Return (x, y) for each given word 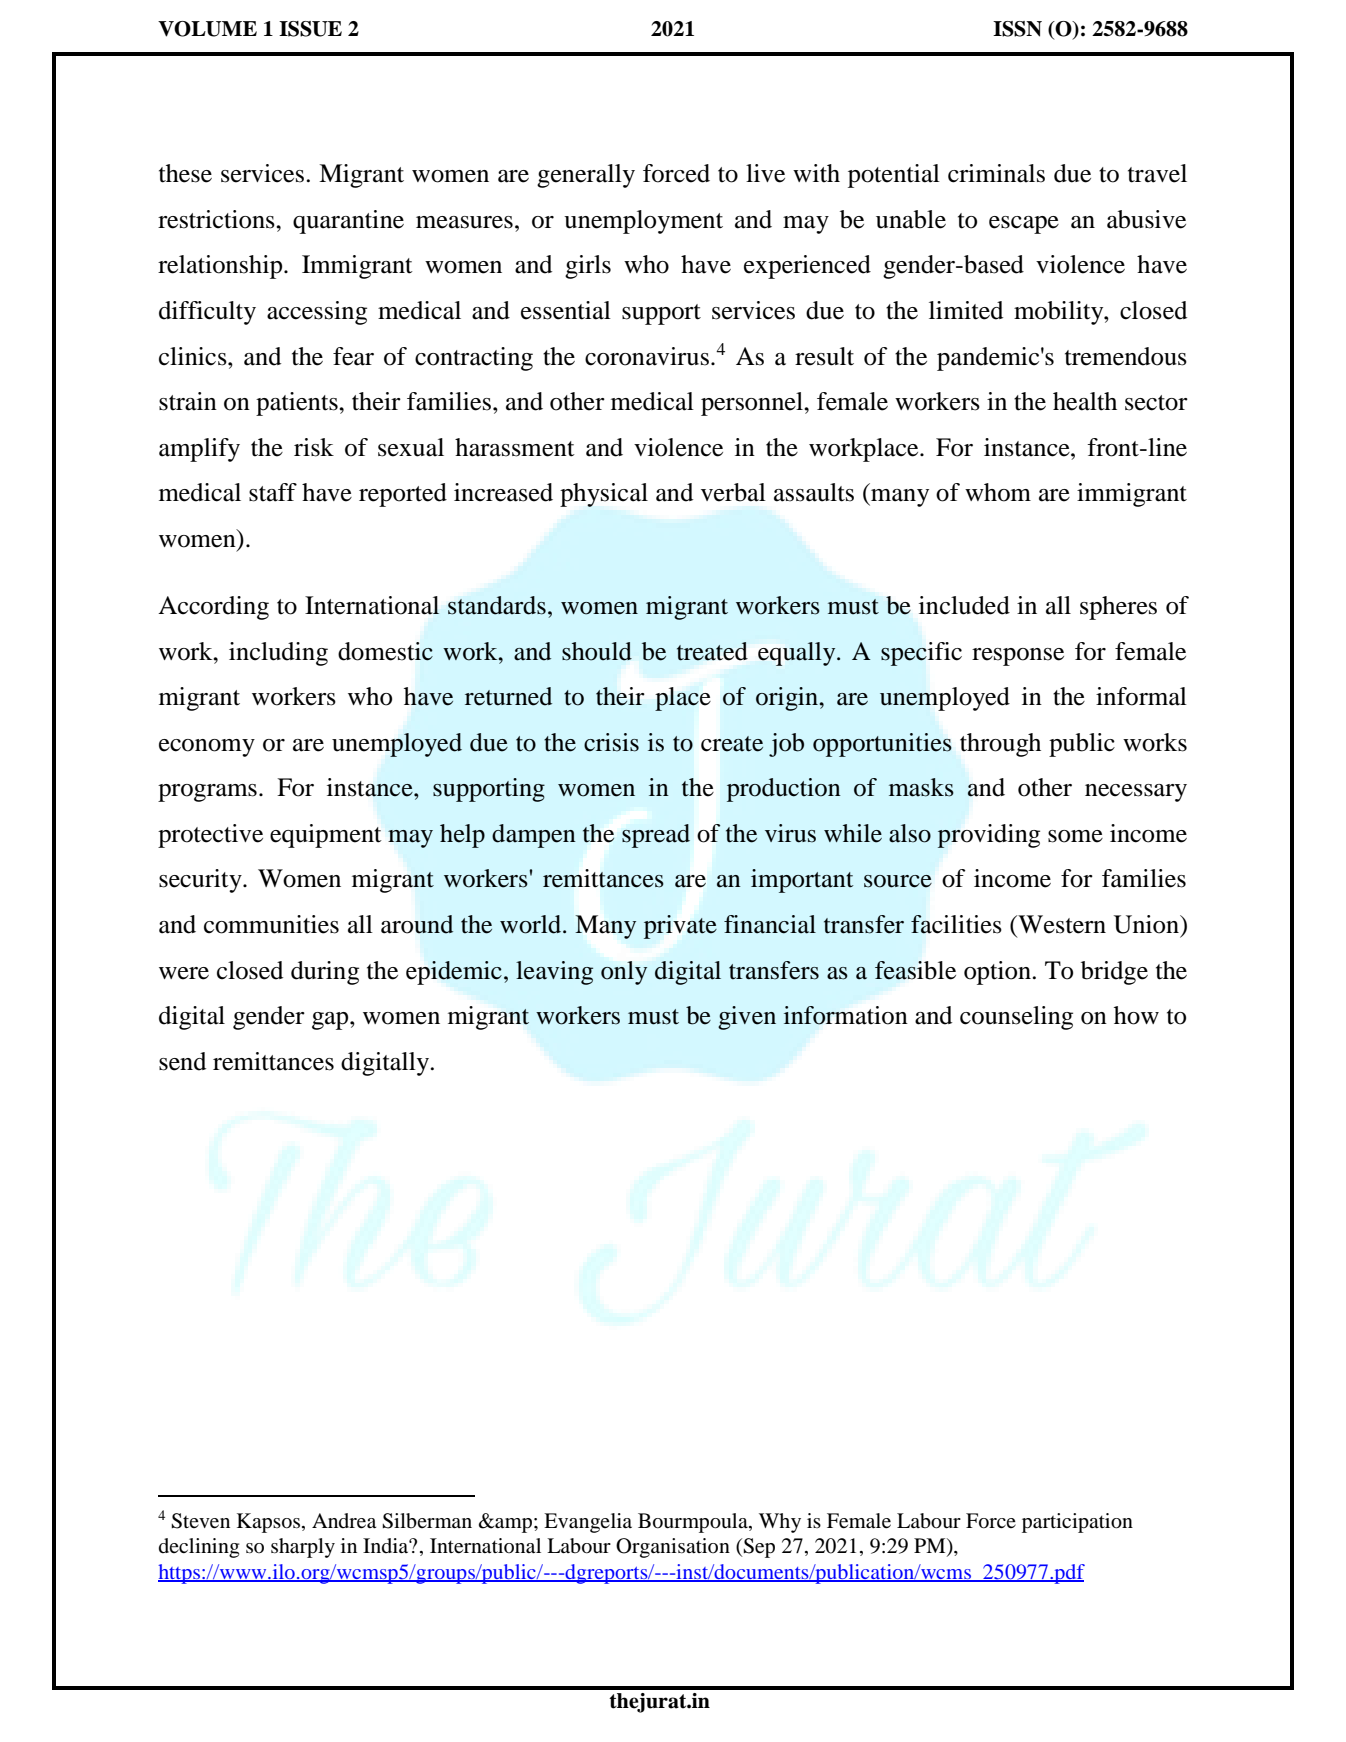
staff (273, 492)
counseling (1016, 1018)
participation (1077, 1523)
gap (331, 1021)
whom (998, 492)
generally (586, 176)
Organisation (673, 1548)
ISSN (1017, 29)
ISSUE (310, 29)
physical (604, 495)
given (747, 1018)
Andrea (344, 1521)
